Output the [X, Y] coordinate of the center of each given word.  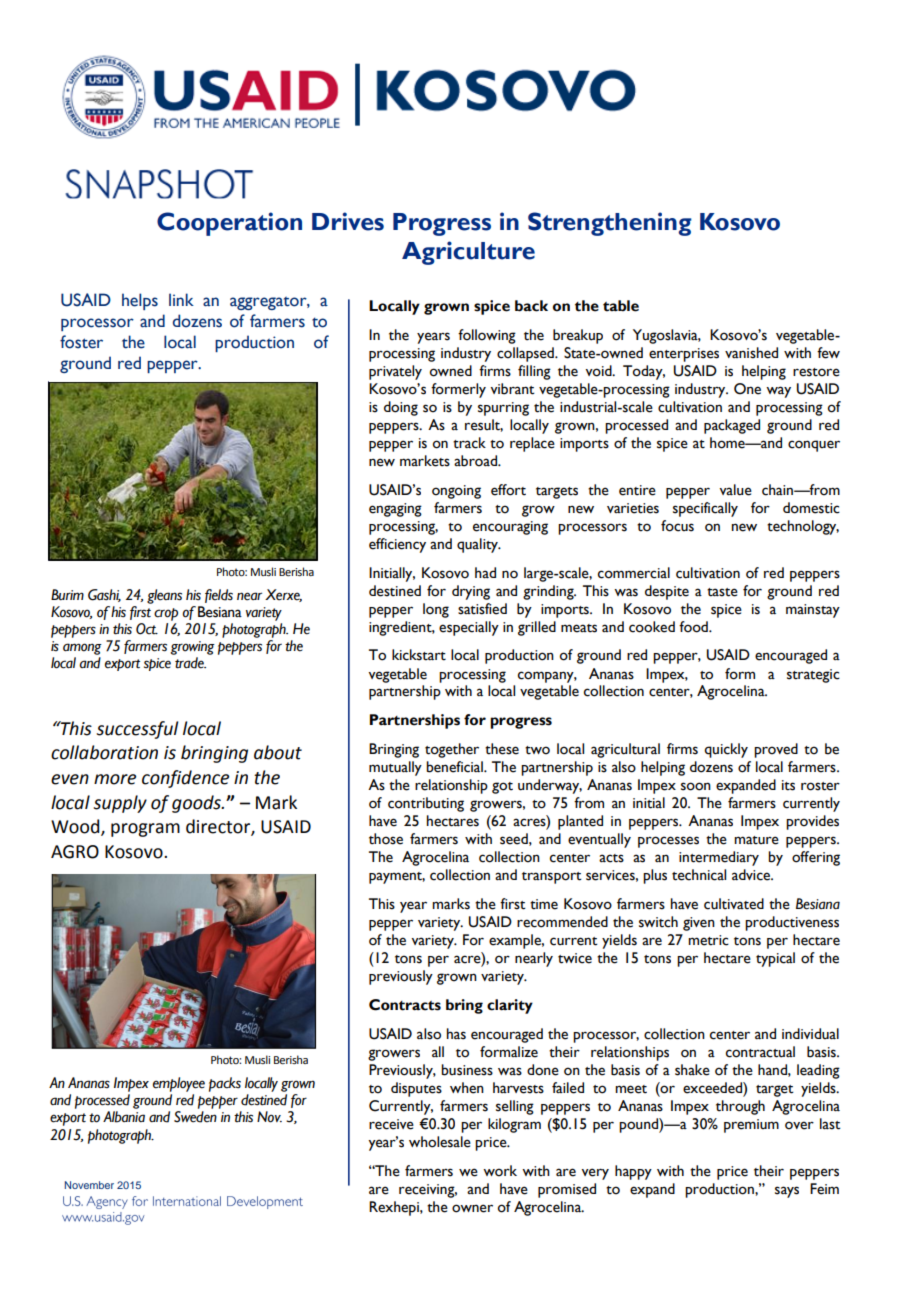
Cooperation [229, 224]
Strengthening [610, 224]
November [89, 1185]
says [787, 1192]
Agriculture [468, 253]
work [500, 1171]
